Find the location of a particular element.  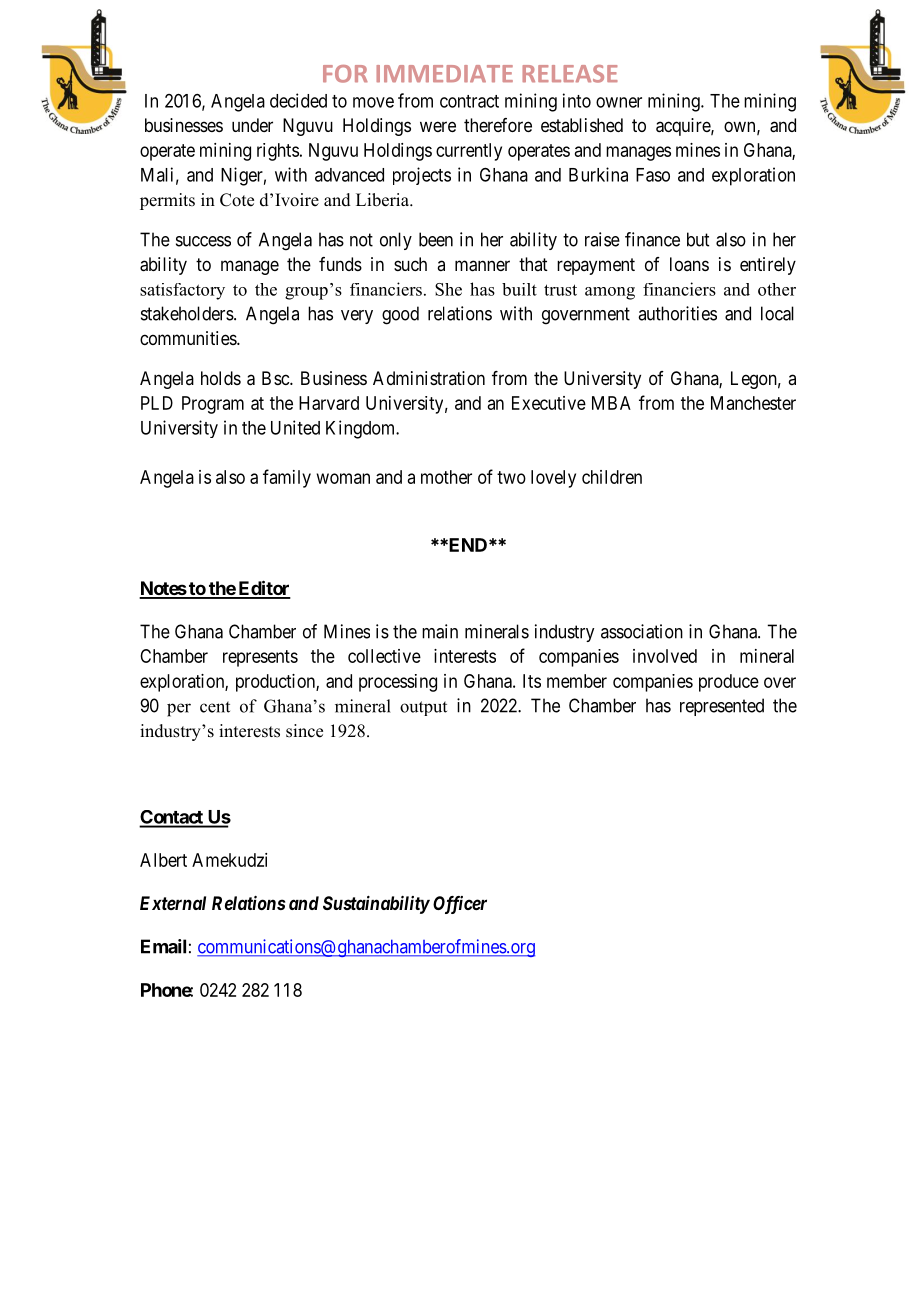

External is located at coordinates (173, 903).
